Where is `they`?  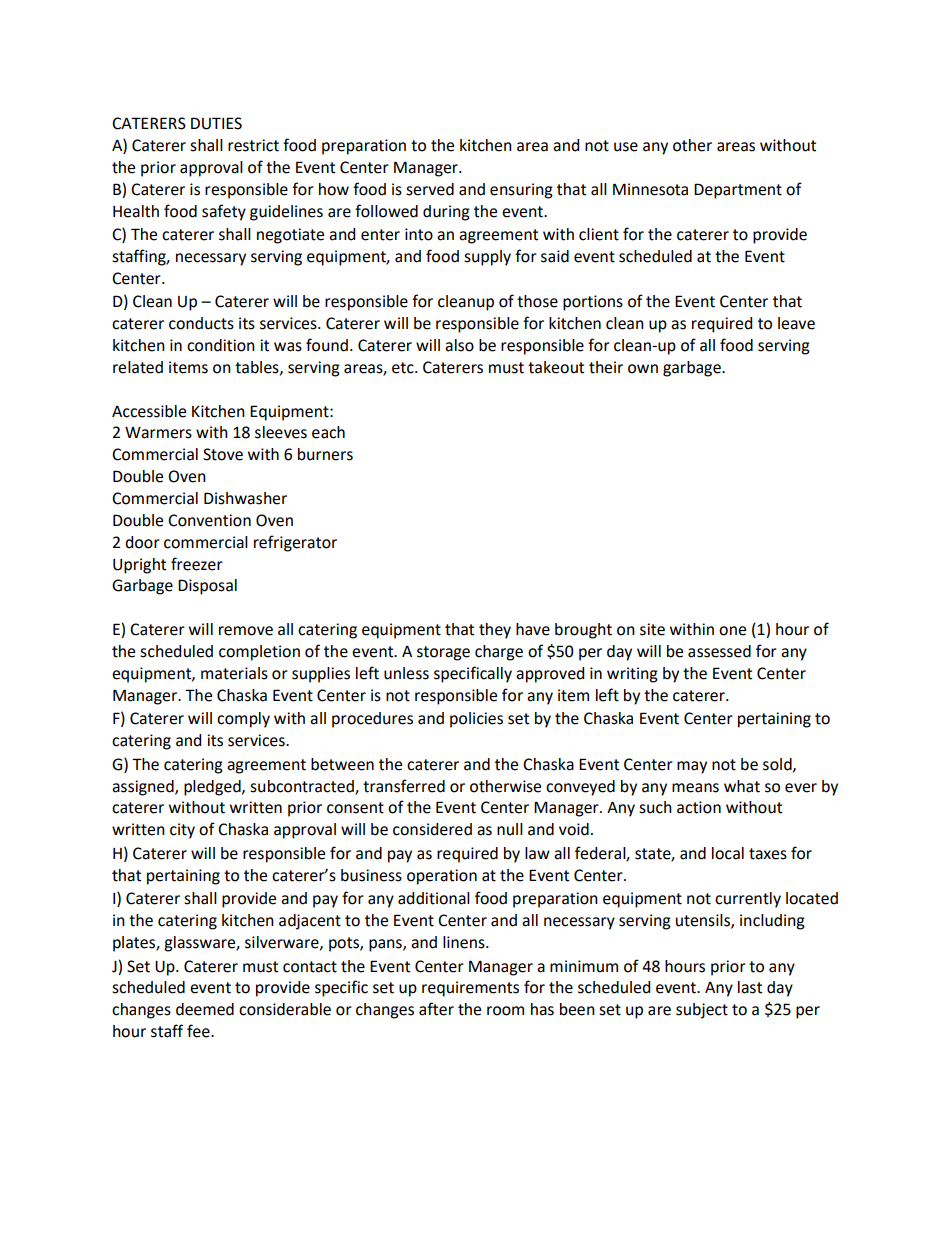 they is located at coordinates (495, 631).
